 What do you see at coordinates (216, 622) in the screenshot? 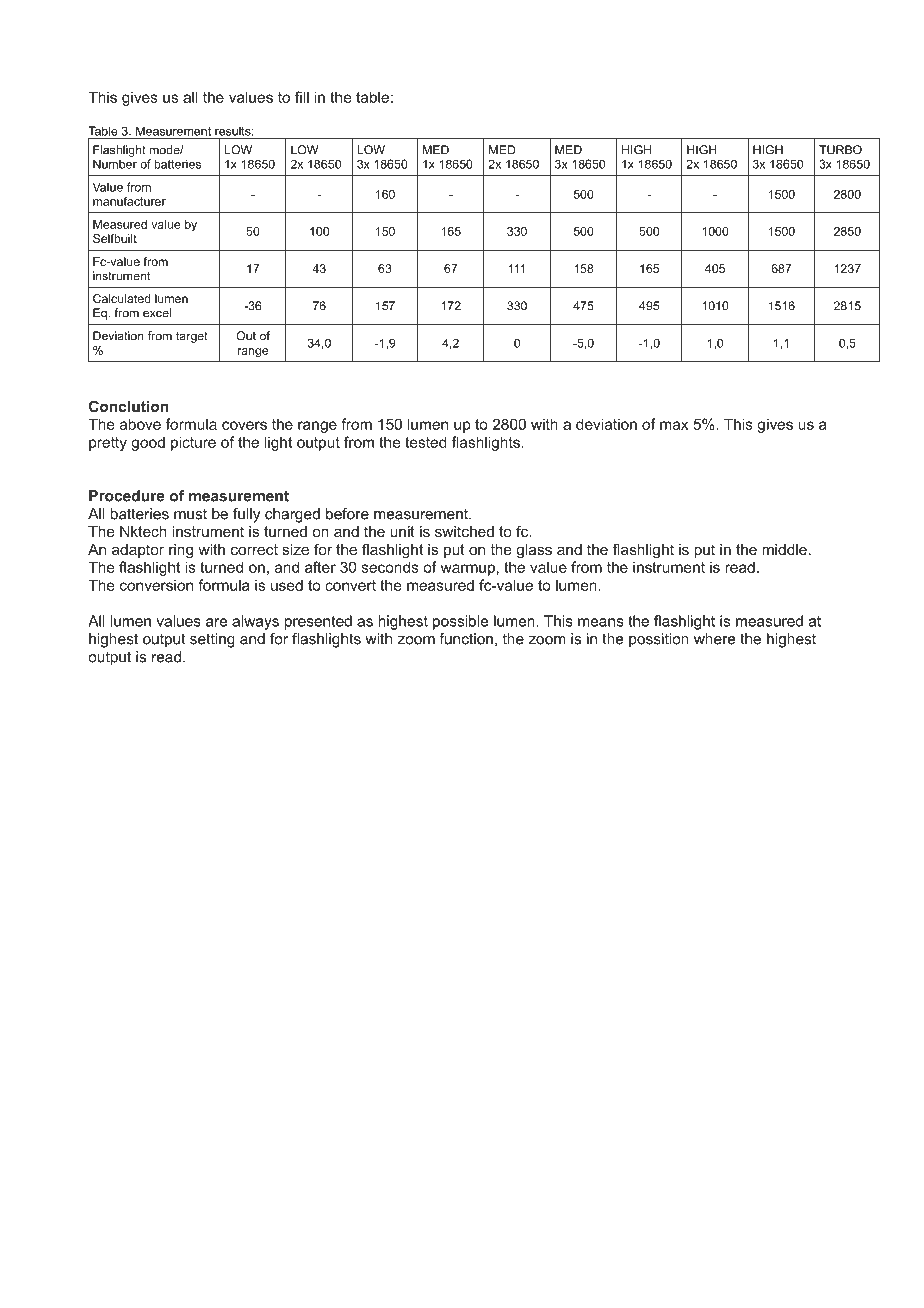
I see `are` at bounding box center [216, 622].
